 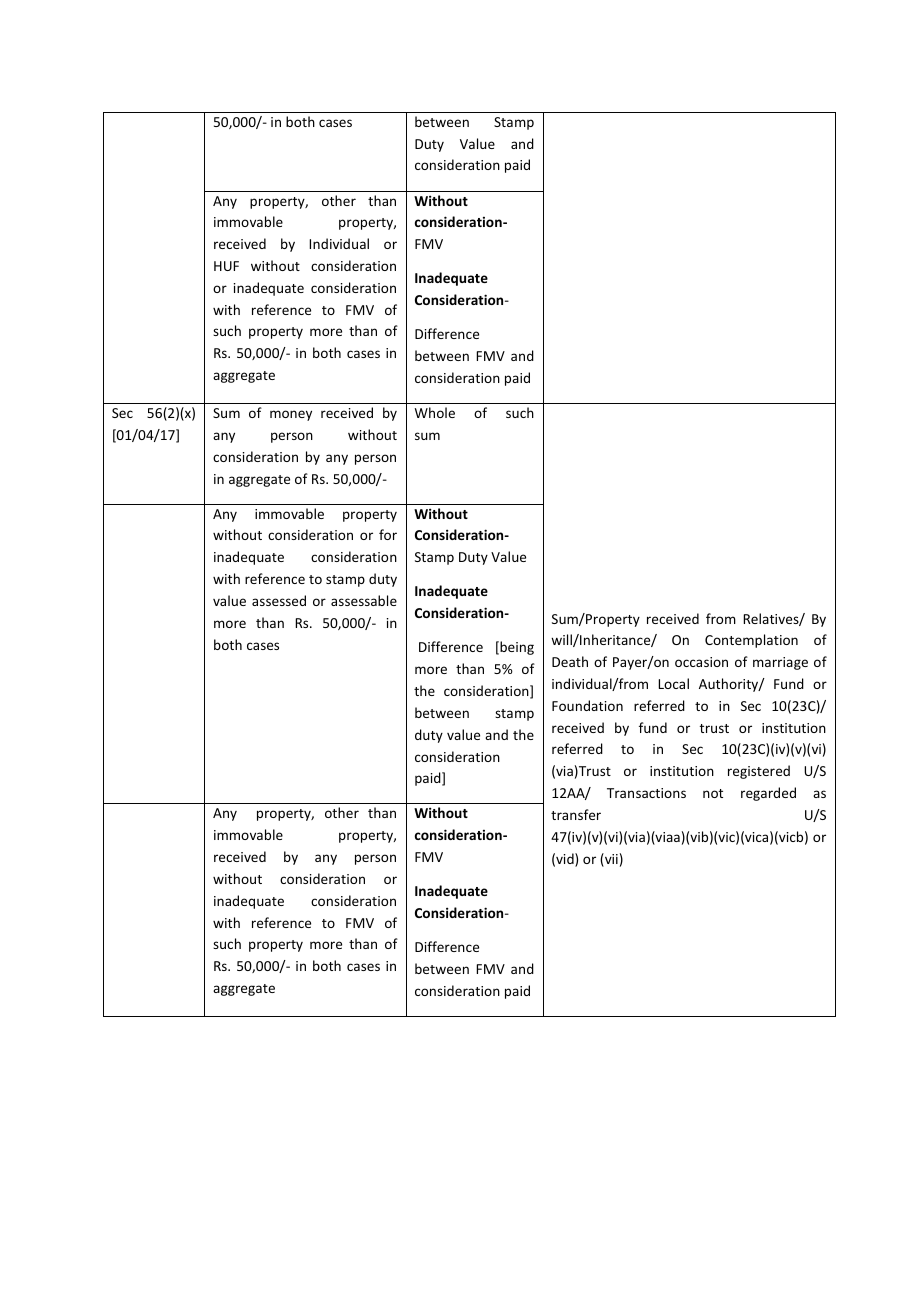 I want to click on vii, so click(x=610, y=860).
